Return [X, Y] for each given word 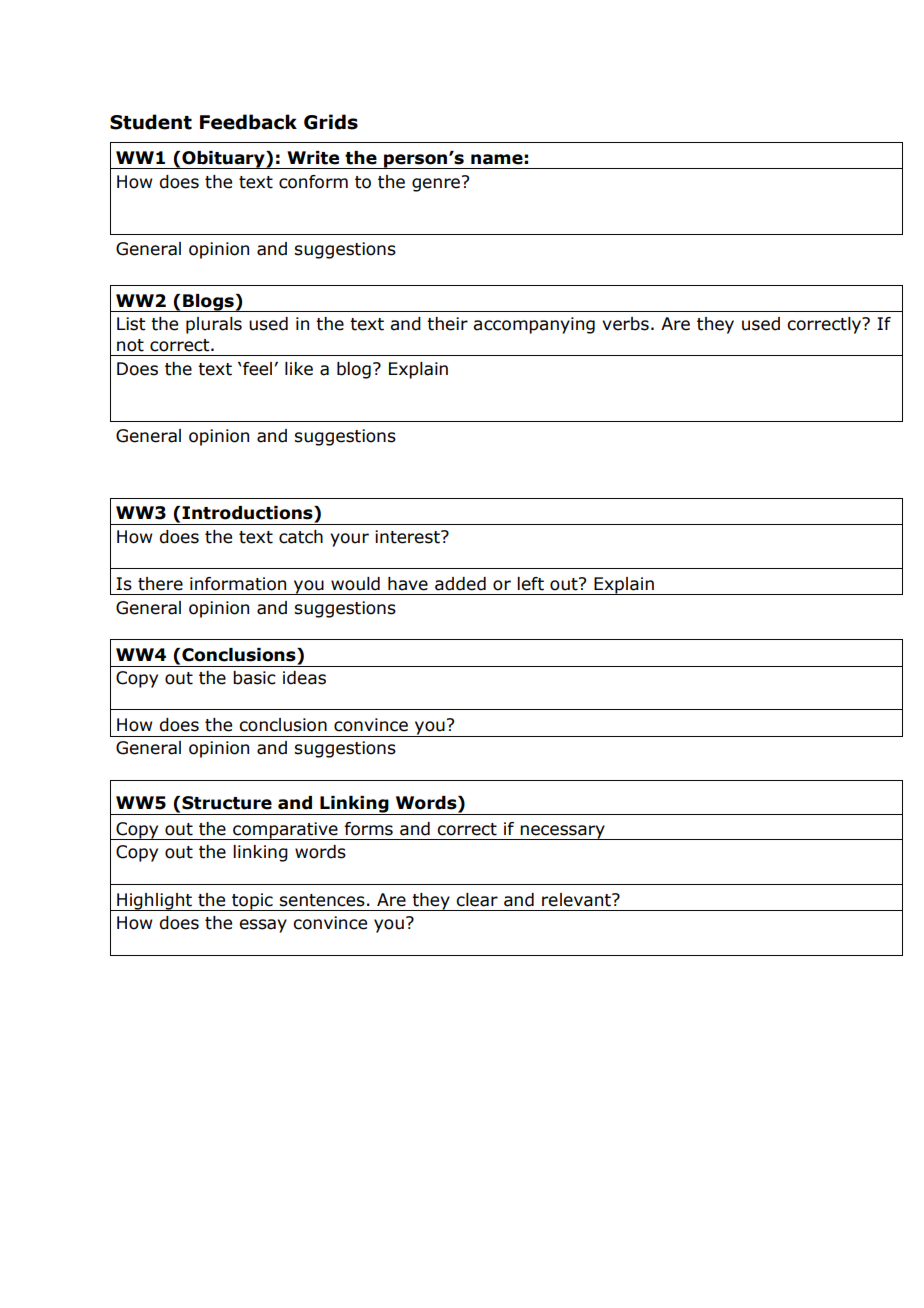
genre [436, 185]
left [530, 584]
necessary [563, 832]
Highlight [154, 902]
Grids [331, 122]
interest [408, 537]
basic [254, 678]
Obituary [223, 160]
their [447, 324]
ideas [304, 678]
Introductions [248, 513]
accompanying [534, 325]
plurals [214, 325]
